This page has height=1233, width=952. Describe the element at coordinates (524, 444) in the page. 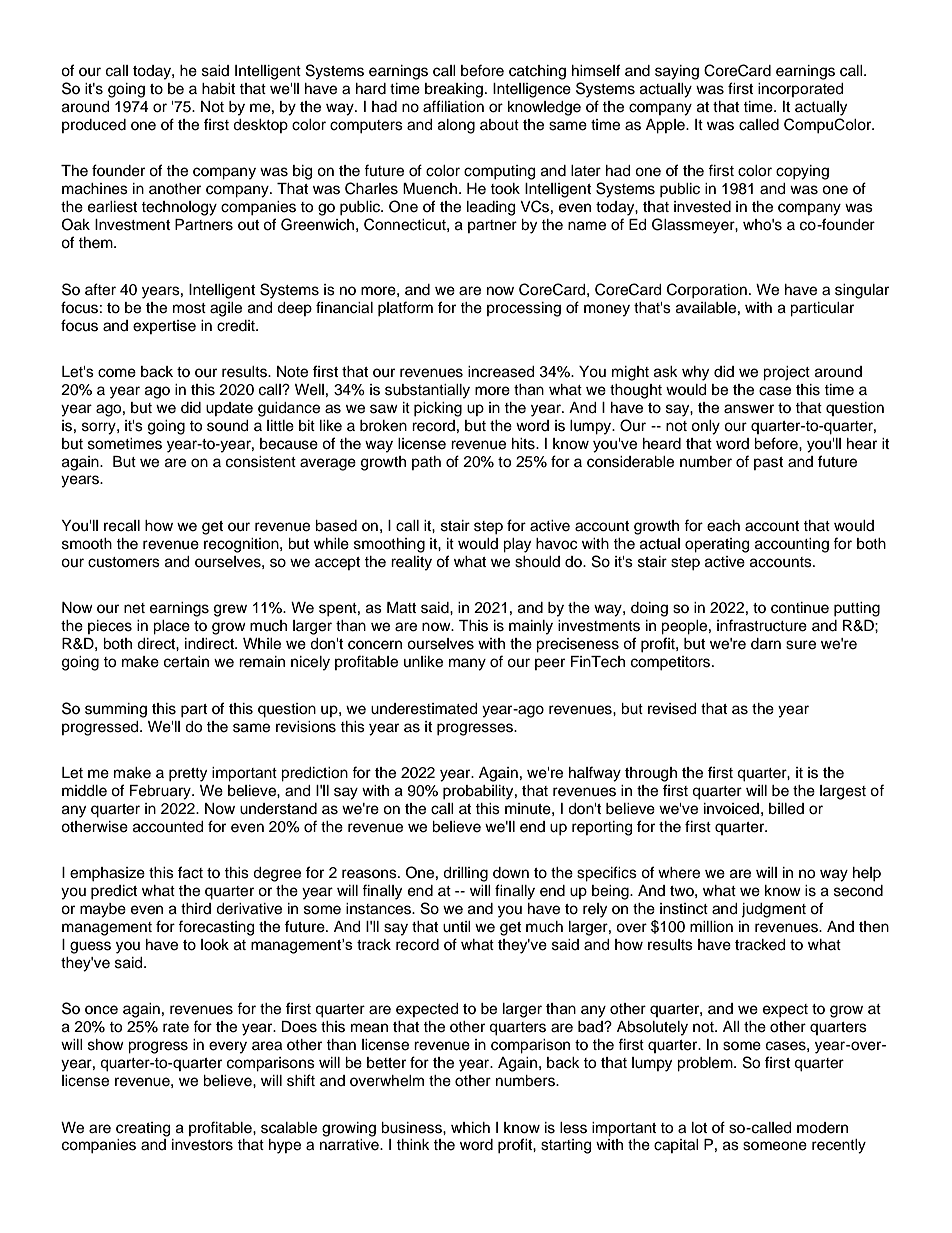

I see `hits` at that location.
